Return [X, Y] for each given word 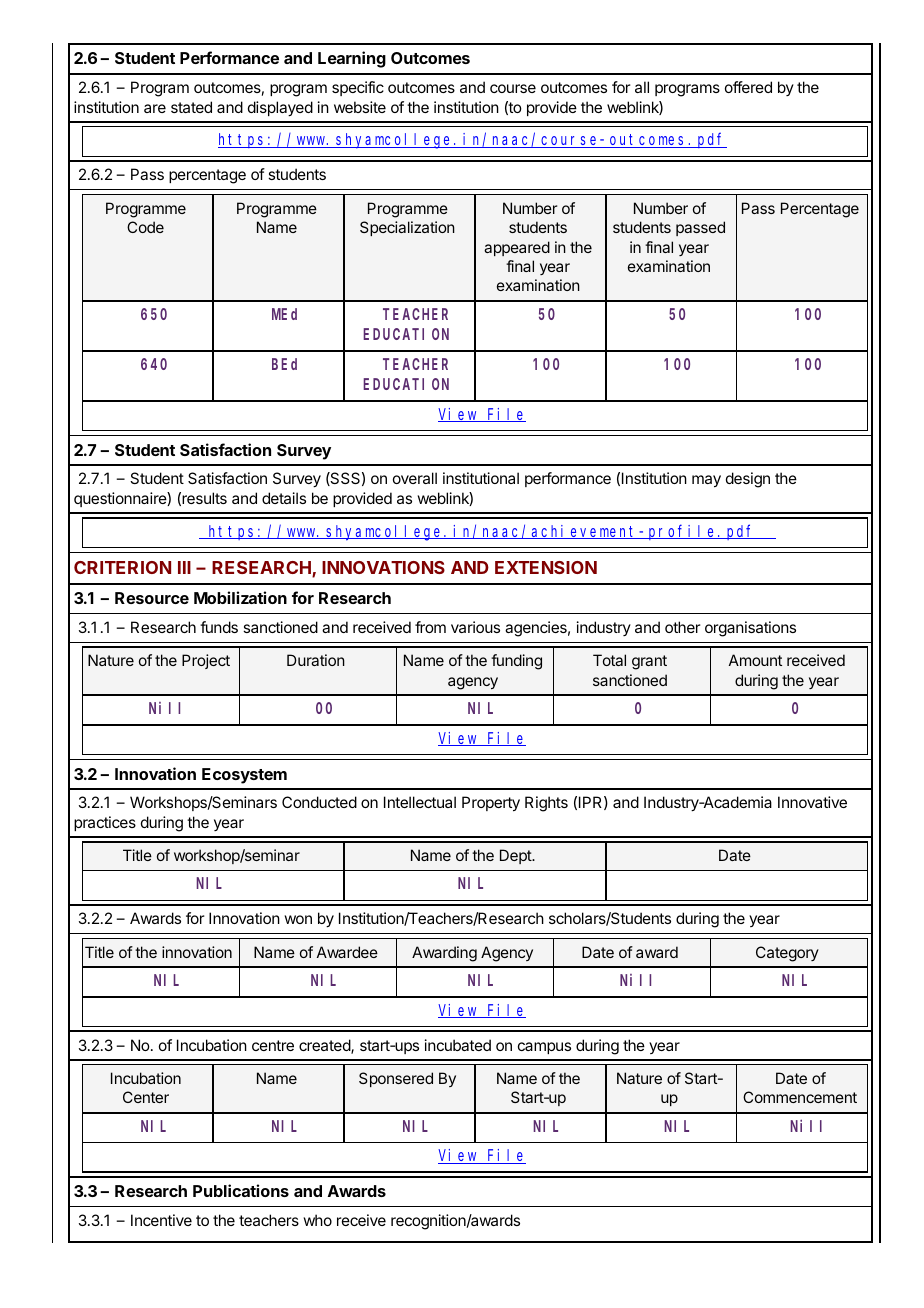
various [475, 627]
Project [206, 661]
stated [191, 107]
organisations [750, 629]
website [360, 107]
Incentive [161, 1220]
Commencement [800, 1097]
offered [748, 87]
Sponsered [396, 1079]
